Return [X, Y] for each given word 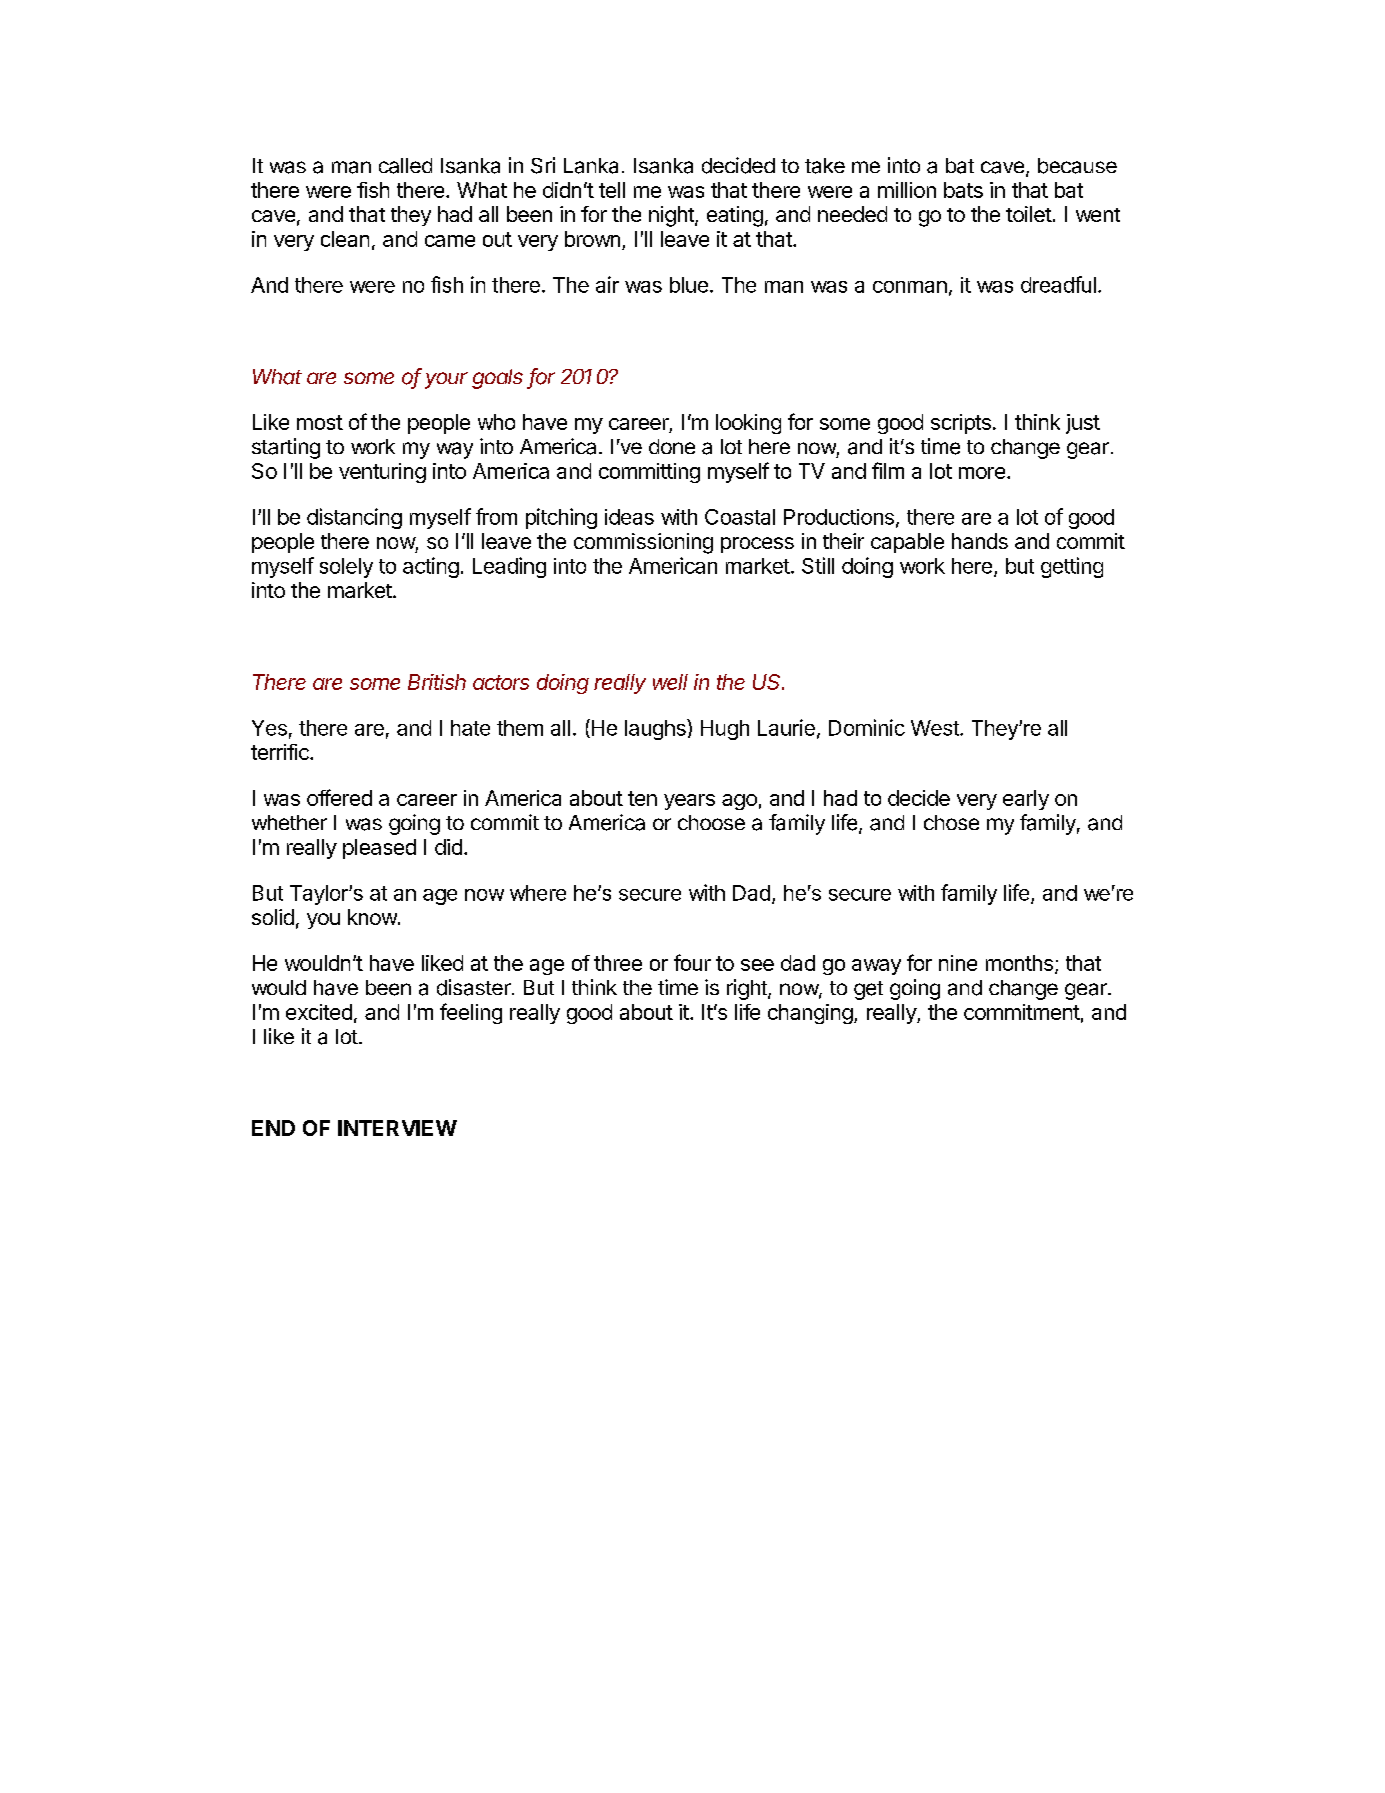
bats [963, 190]
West [936, 728]
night [672, 216]
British [437, 682]
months [1019, 963]
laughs [656, 729]
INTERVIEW [397, 1128]
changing [810, 1014]
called [405, 166]
